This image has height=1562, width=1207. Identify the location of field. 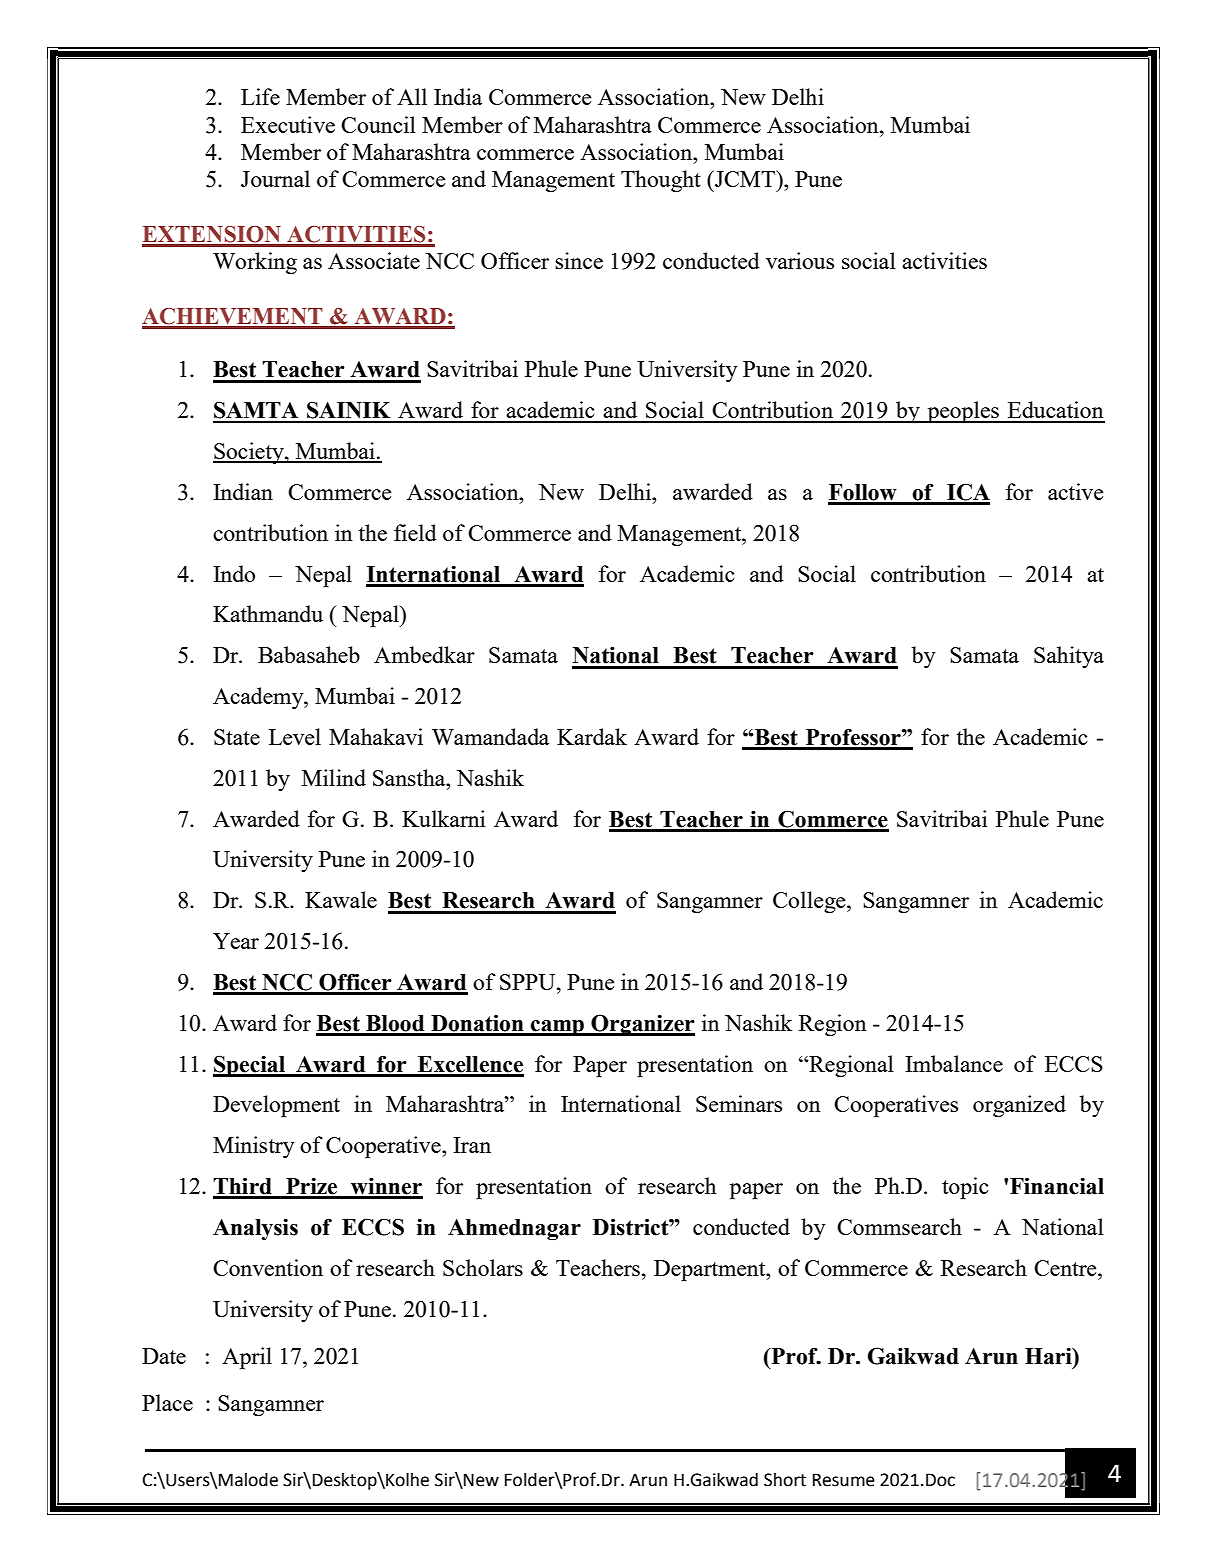
(415, 532).
